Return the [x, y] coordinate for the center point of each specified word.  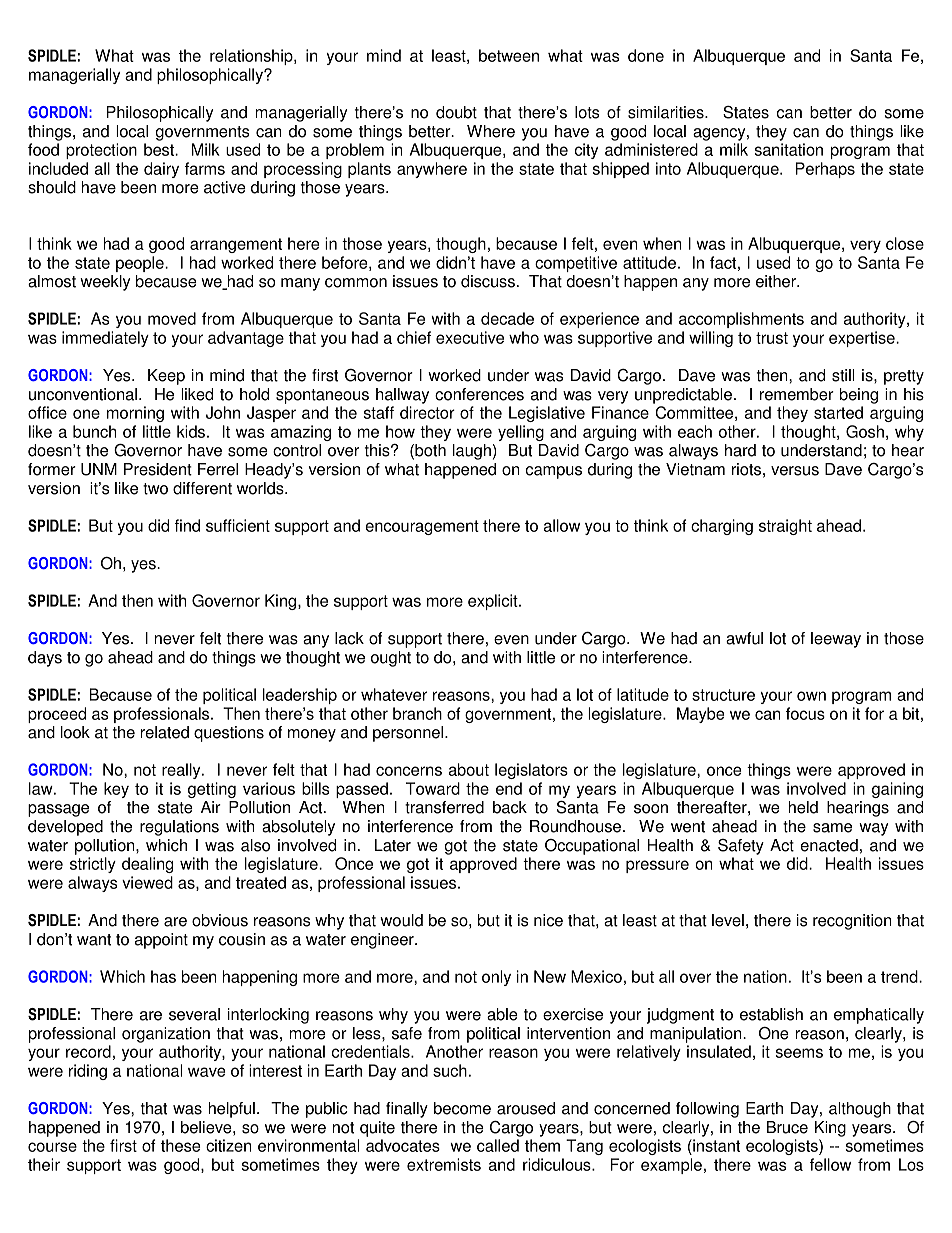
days [45, 659]
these [181, 1145]
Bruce [787, 1127]
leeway [836, 640]
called [498, 1145]
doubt [456, 112]
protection [101, 151]
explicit [494, 602]
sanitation [788, 149]
